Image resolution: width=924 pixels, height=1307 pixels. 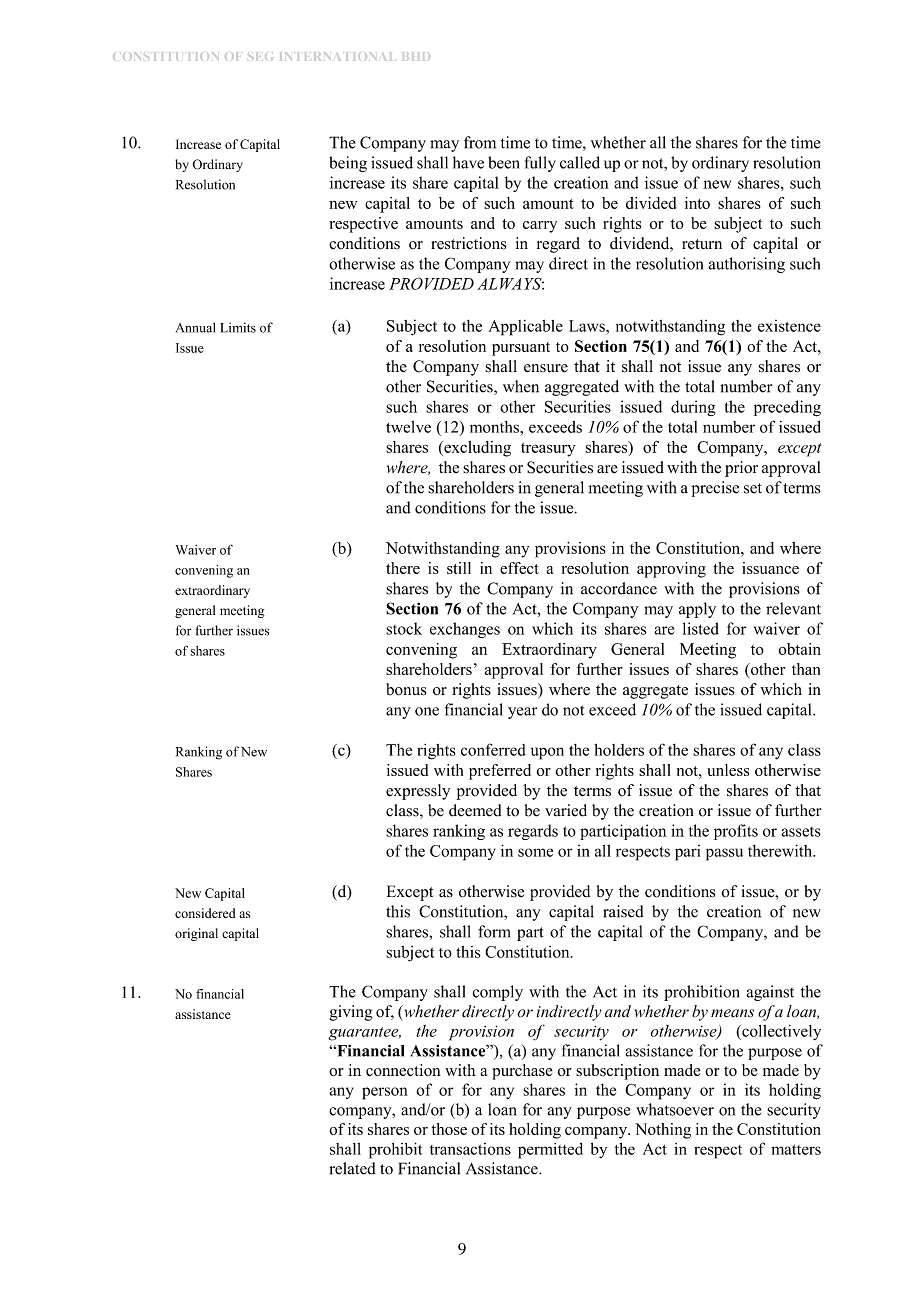 What do you see at coordinates (418, 792) in the screenshot?
I see `expressly` at bounding box center [418, 792].
